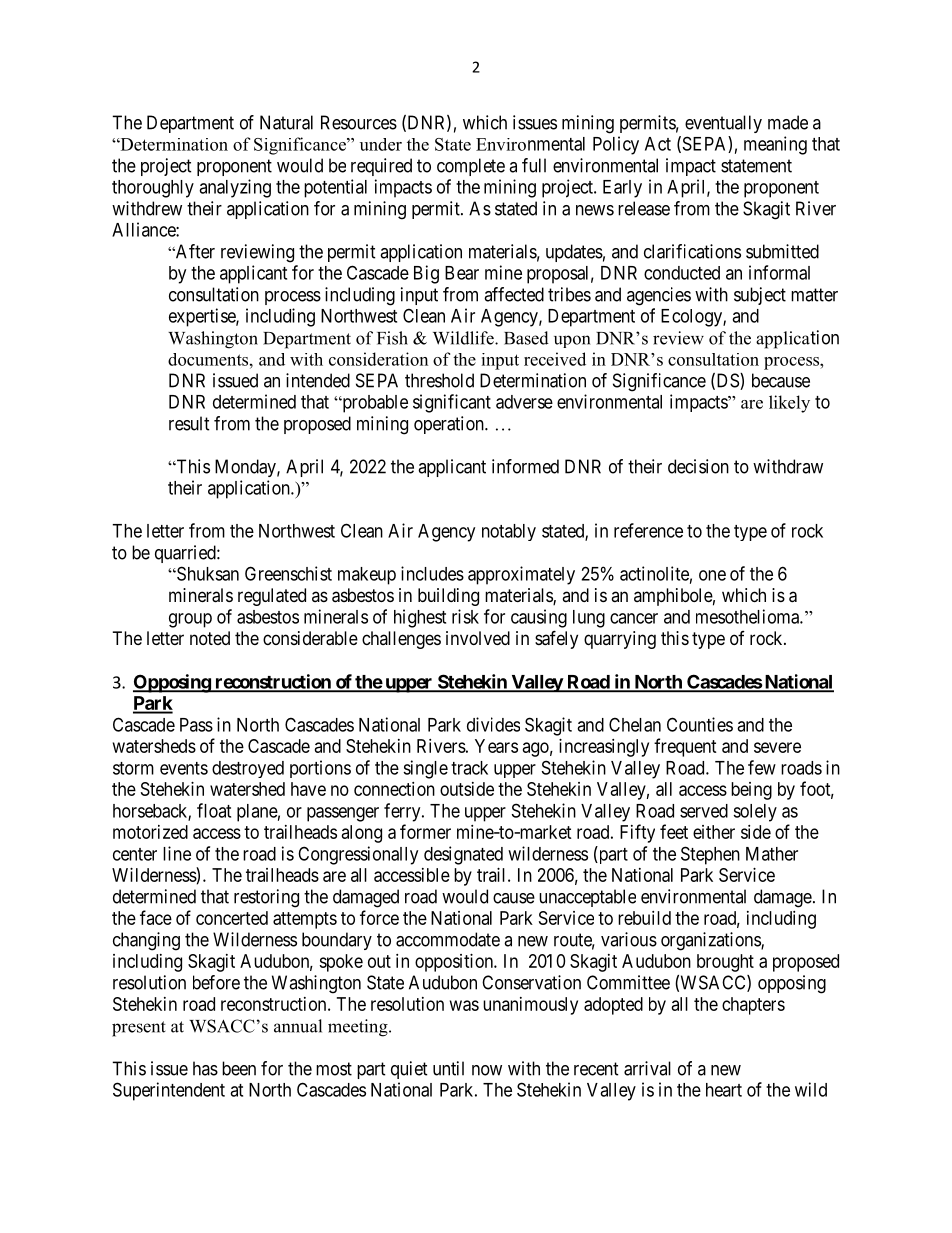 Image resolution: width=952 pixels, height=1233 pixels. Describe the element at coordinates (439, 380) in the screenshot. I see `threshold` at that location.
